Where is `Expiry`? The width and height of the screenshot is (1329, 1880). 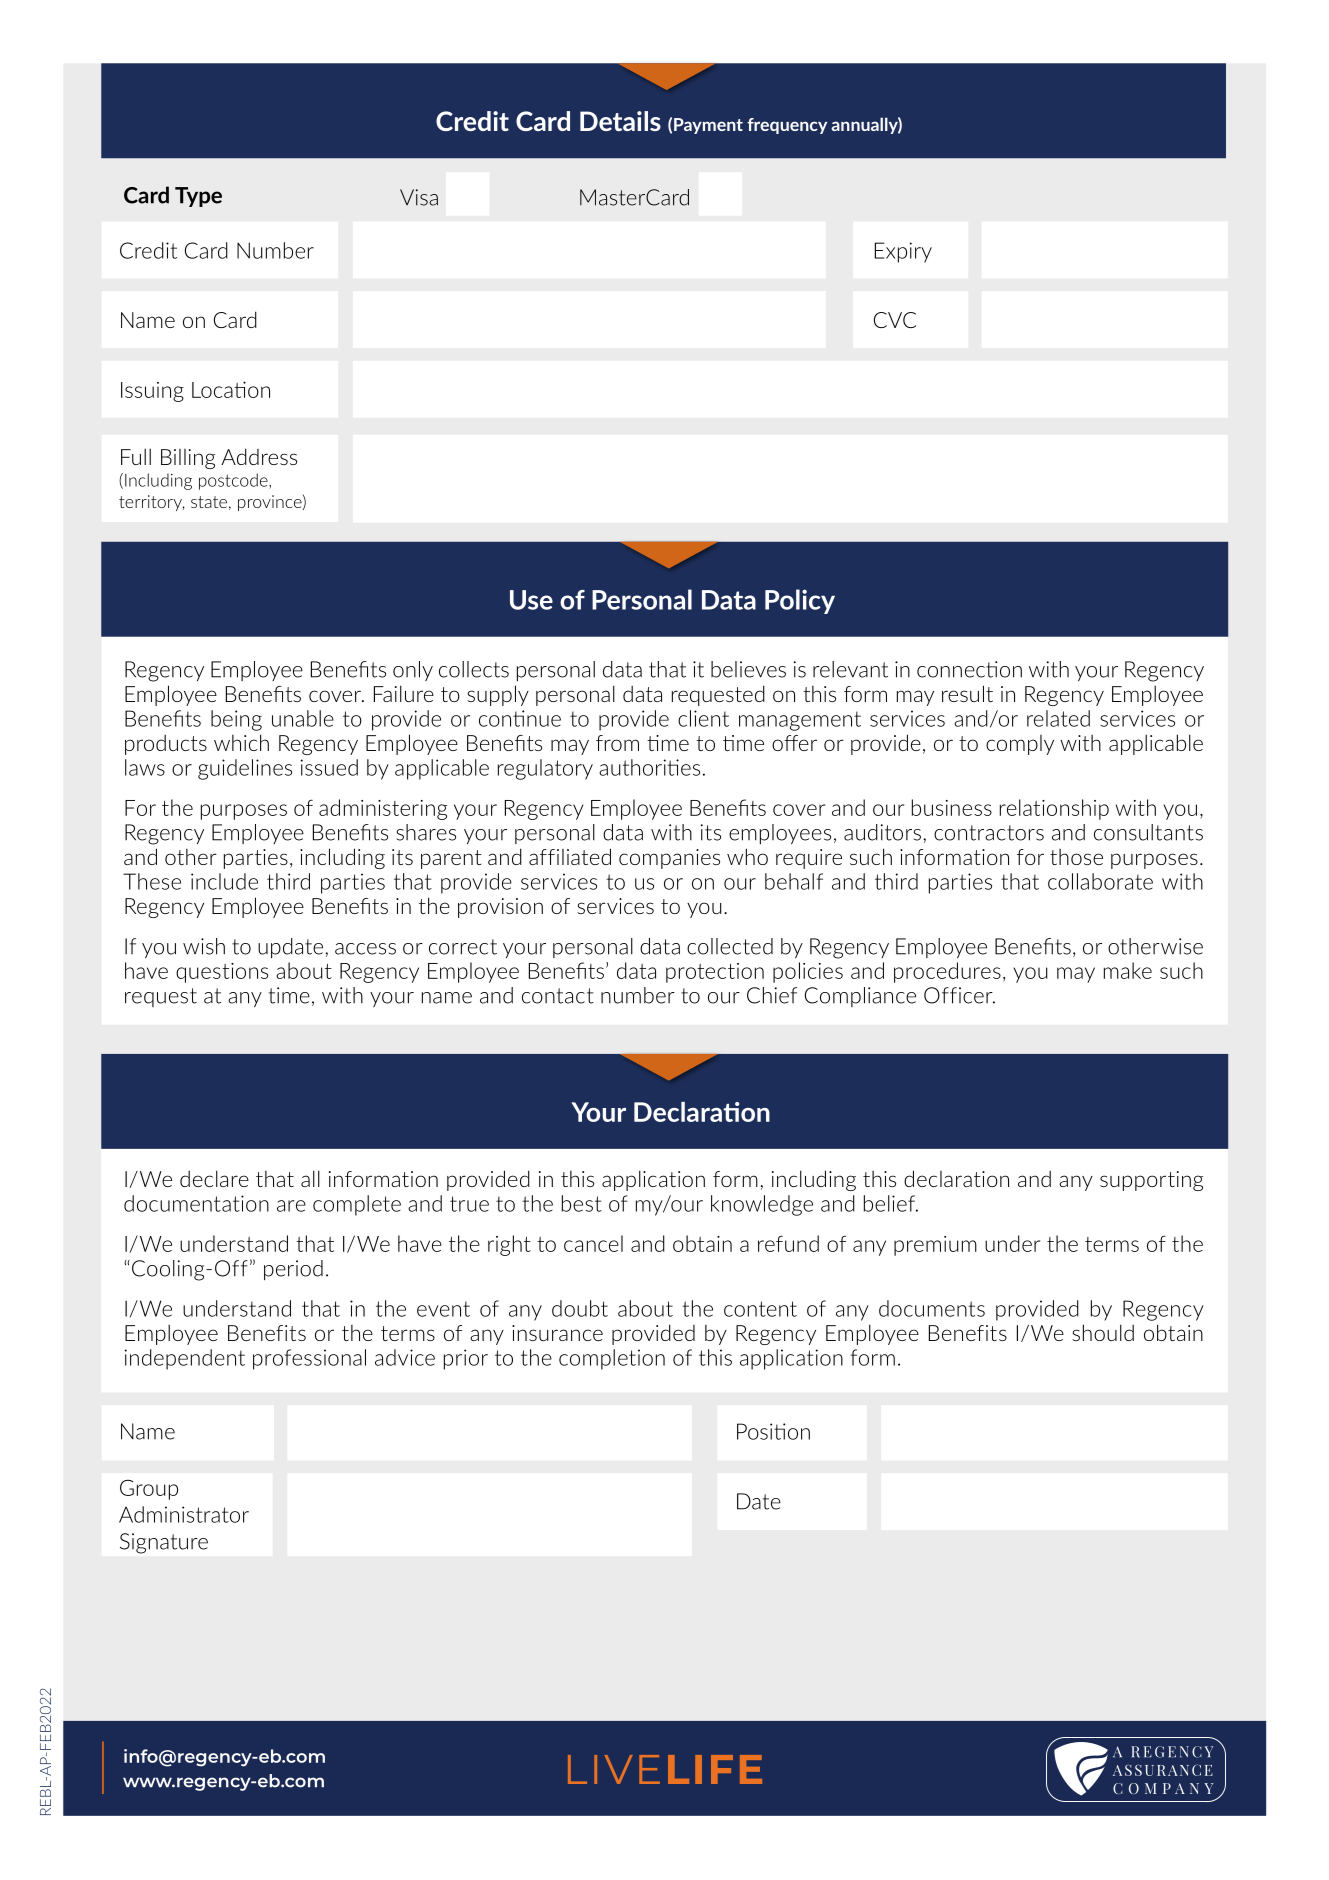 Expiry is located at coordinates (903, 252).
